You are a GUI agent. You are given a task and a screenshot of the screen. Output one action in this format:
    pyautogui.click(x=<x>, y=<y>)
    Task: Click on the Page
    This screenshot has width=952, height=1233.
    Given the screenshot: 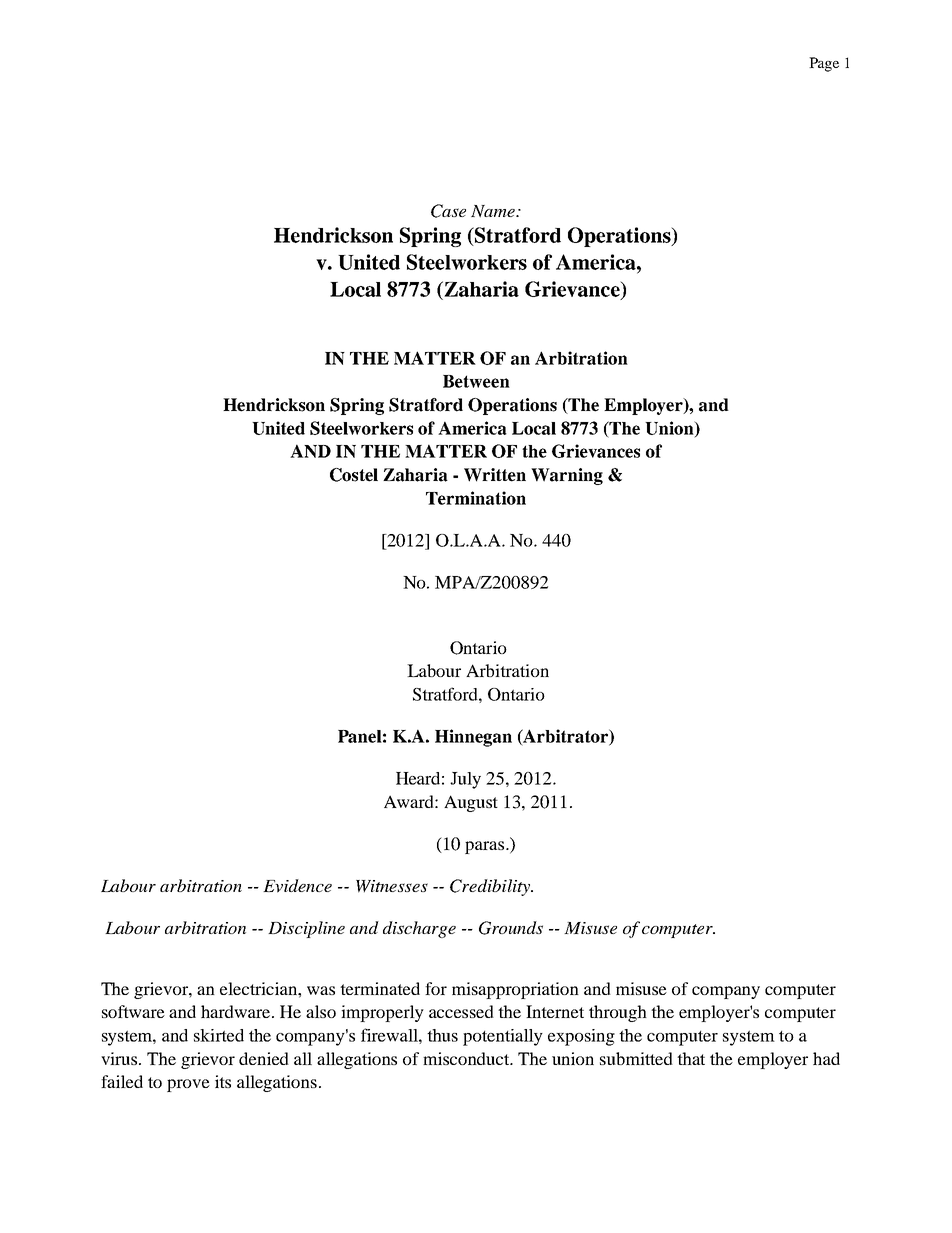 What is the action you would take?
    pyautogui.click(x=824, y=64)
